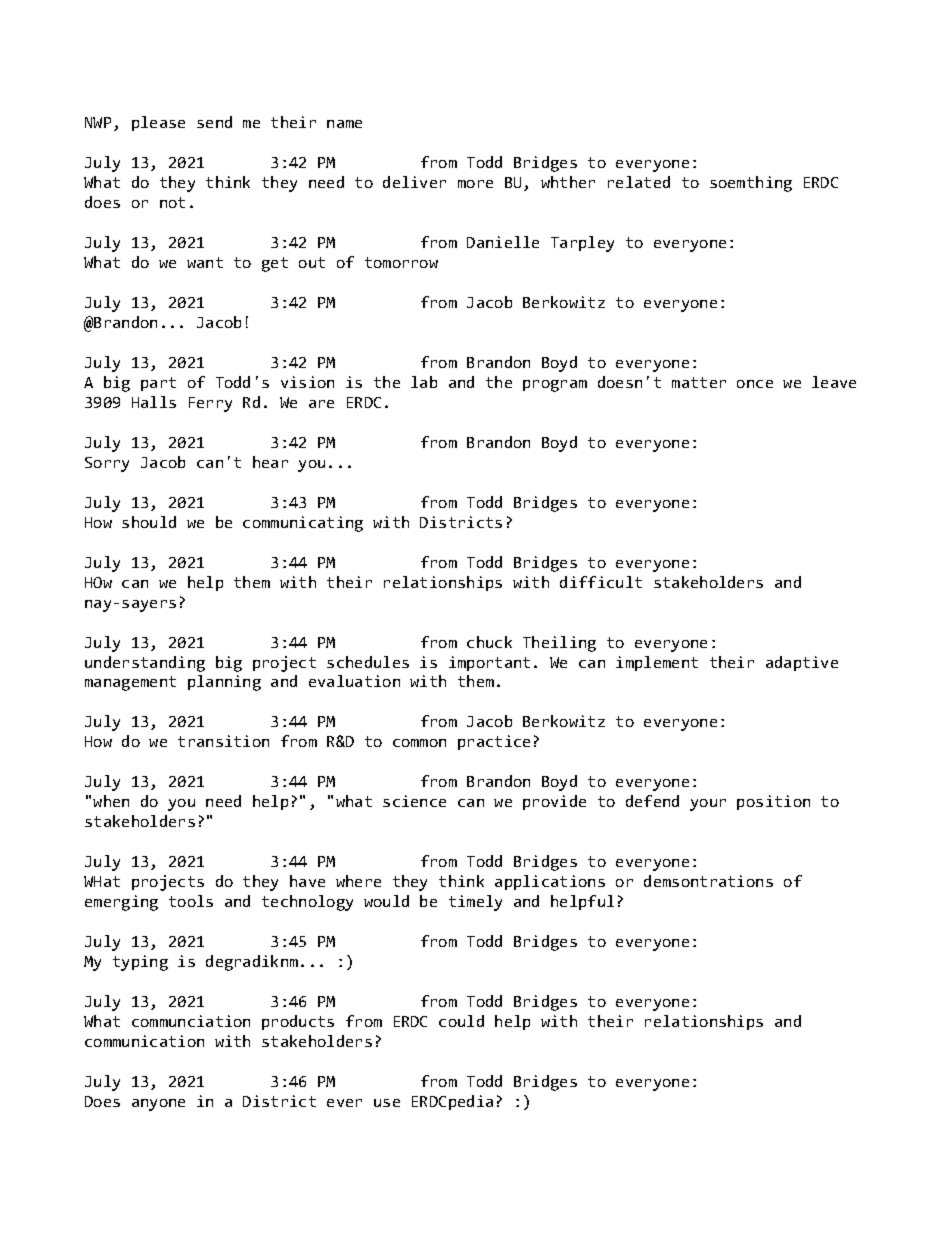 Image resolution: width=952 pixels, height=1233 pixels. Describe the element at coordinates (751, 184) in the page. I see `soemthing` at that location.
